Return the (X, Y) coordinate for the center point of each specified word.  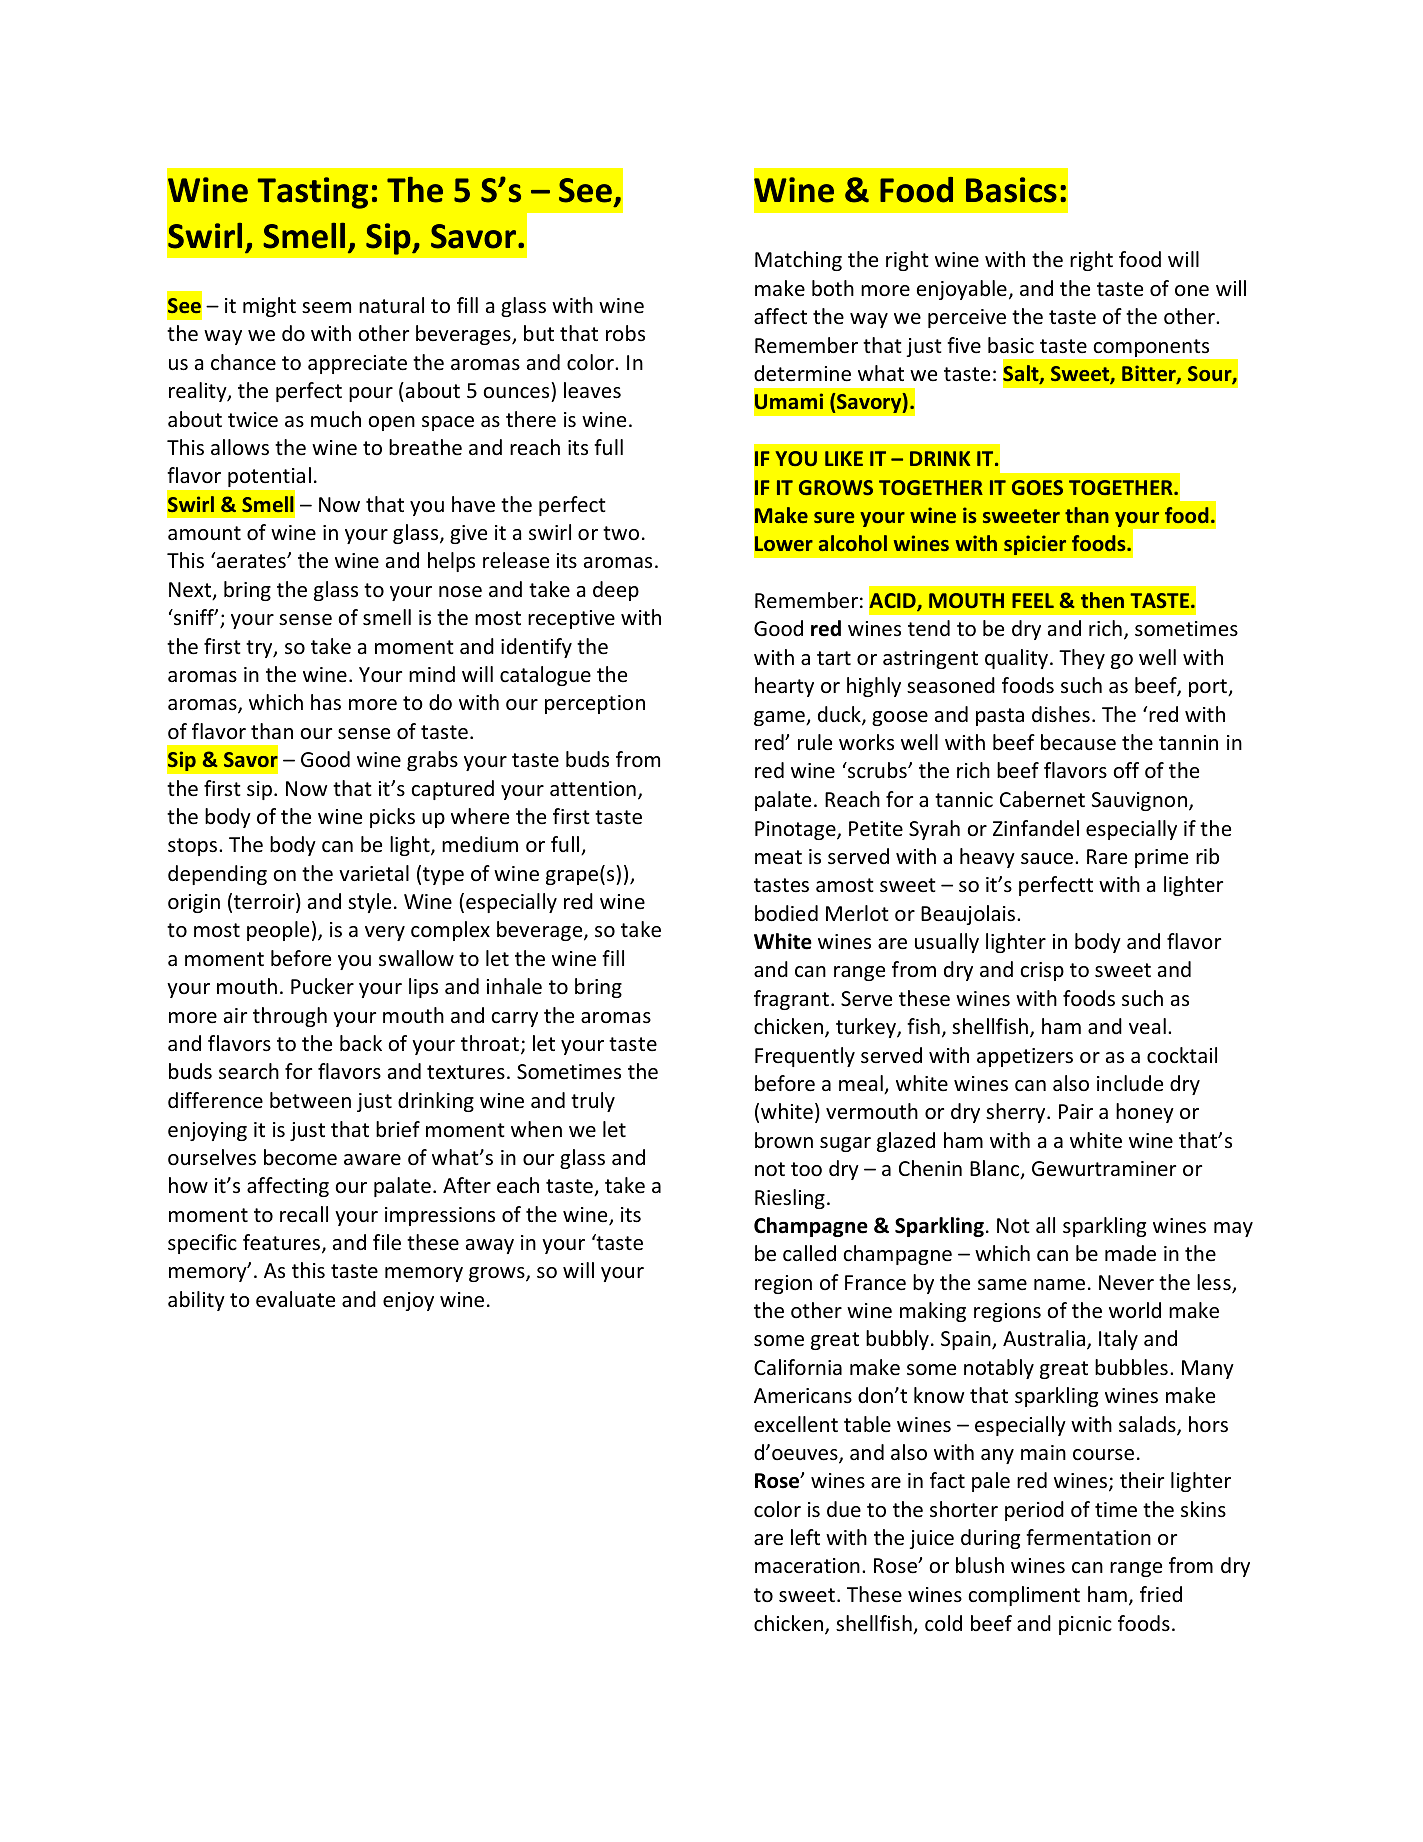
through (290, 1017)
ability (196, 1301)
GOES (1037, 487)
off (1126, 770)
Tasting (313, 193)
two (621, 533)
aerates (251, 561)
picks (392, 818)
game (780, 718)
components (1151, 348)
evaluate (295, 1299)
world (1135, 1310)
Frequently (805, 1057)
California (798, 1367)
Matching (798, 261)
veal (1147, 1026)
